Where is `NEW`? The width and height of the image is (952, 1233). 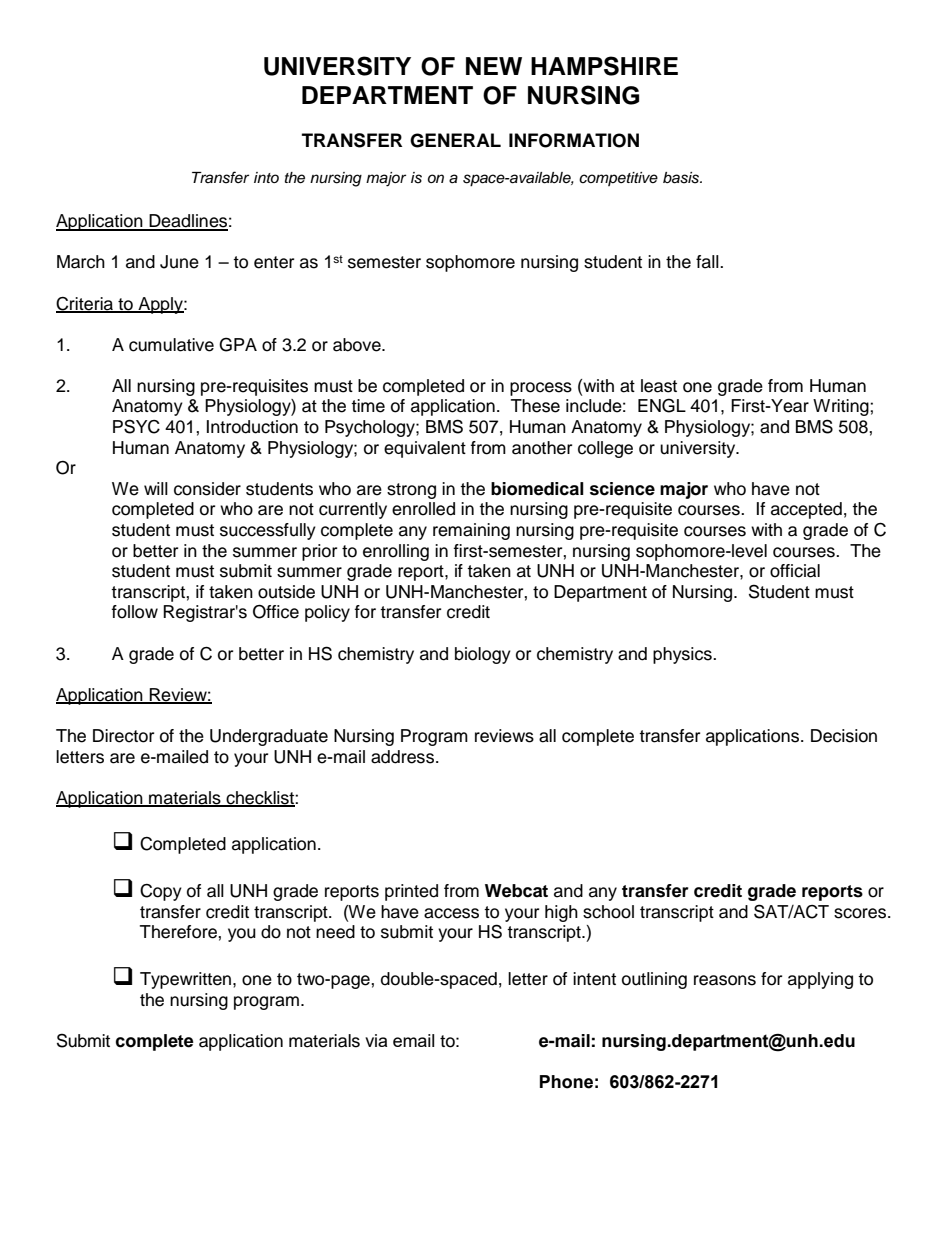
NEW is located at coordinates (494, 66).
